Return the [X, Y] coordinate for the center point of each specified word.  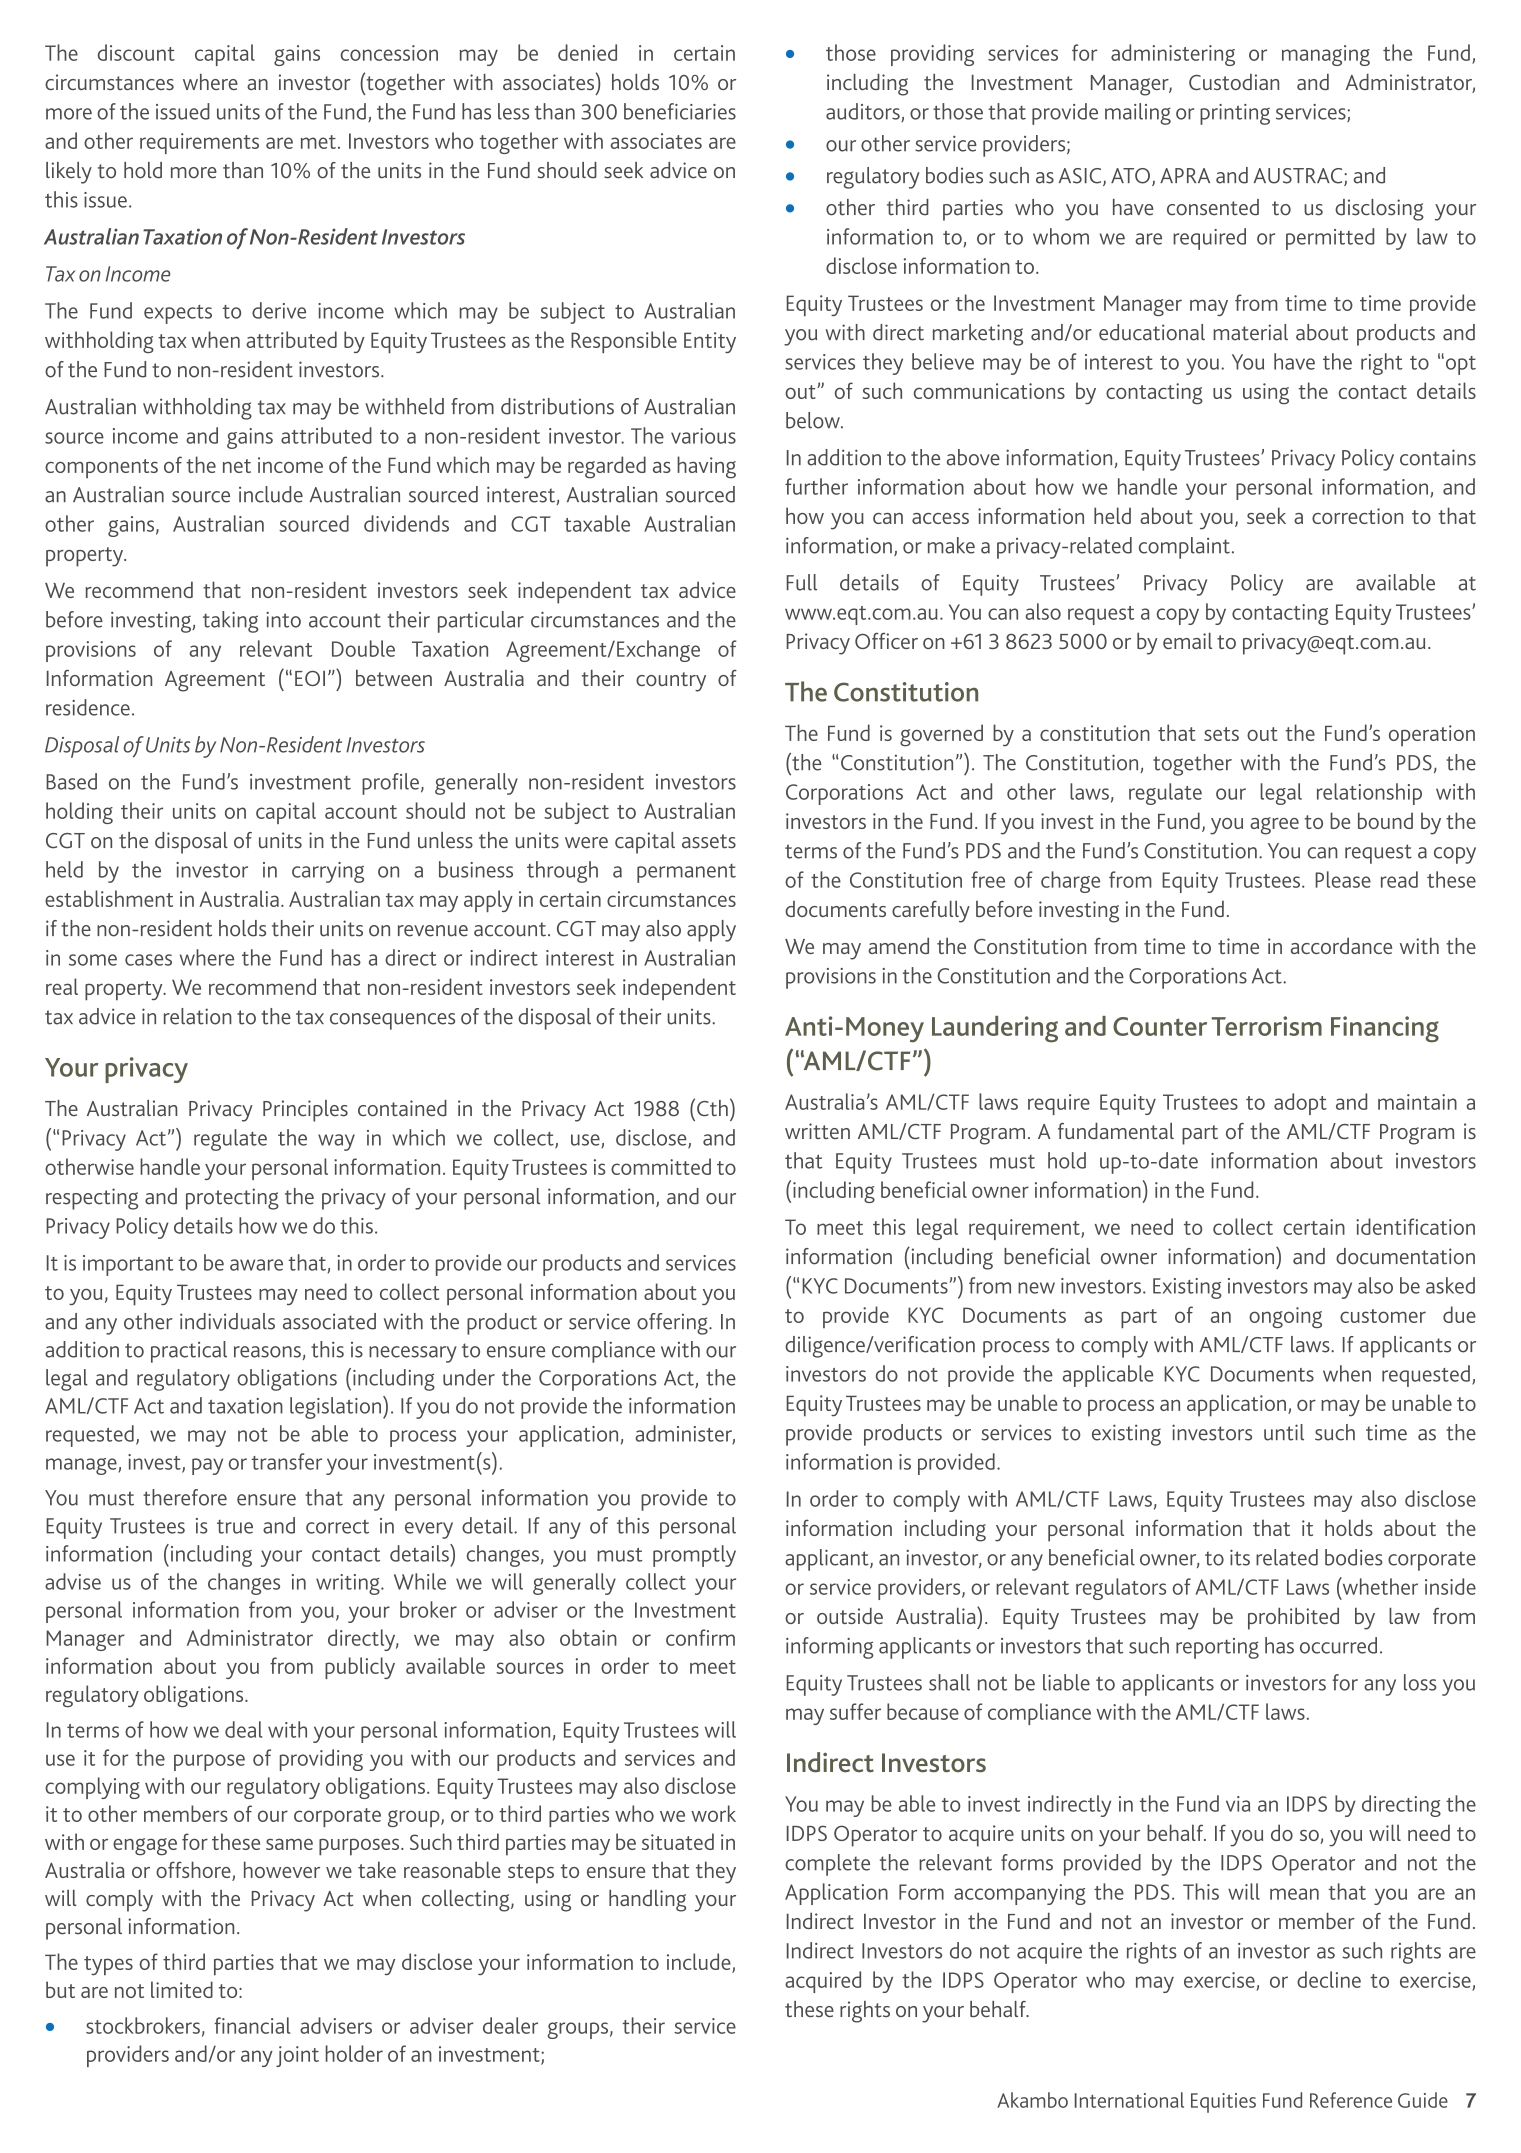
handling [647, 1901]
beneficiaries [680, 111]
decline [1329, 1979]
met [318, 142]
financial [252, 2025]
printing [1235, 114]
